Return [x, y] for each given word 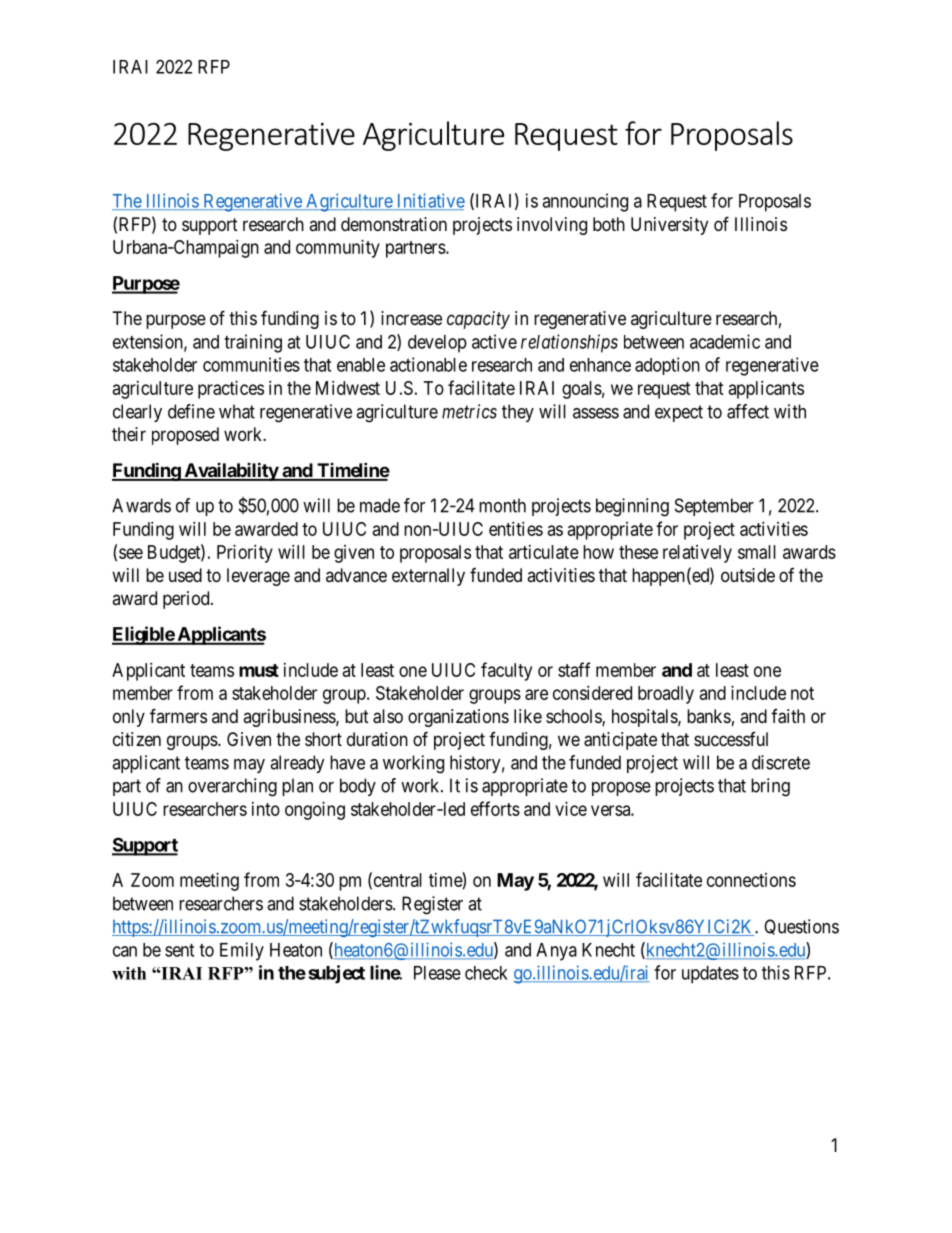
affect [748, 411]
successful [731, 739]
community [338, 249]
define [191, 411]
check [486, 973]
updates [710, 975]
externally [428, 577]
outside [748, 575]
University [669, 226]
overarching [232, 787]
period [187, 600]
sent [179, 950]
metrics [469, 411]
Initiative [429, 201]
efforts [495, 808]
